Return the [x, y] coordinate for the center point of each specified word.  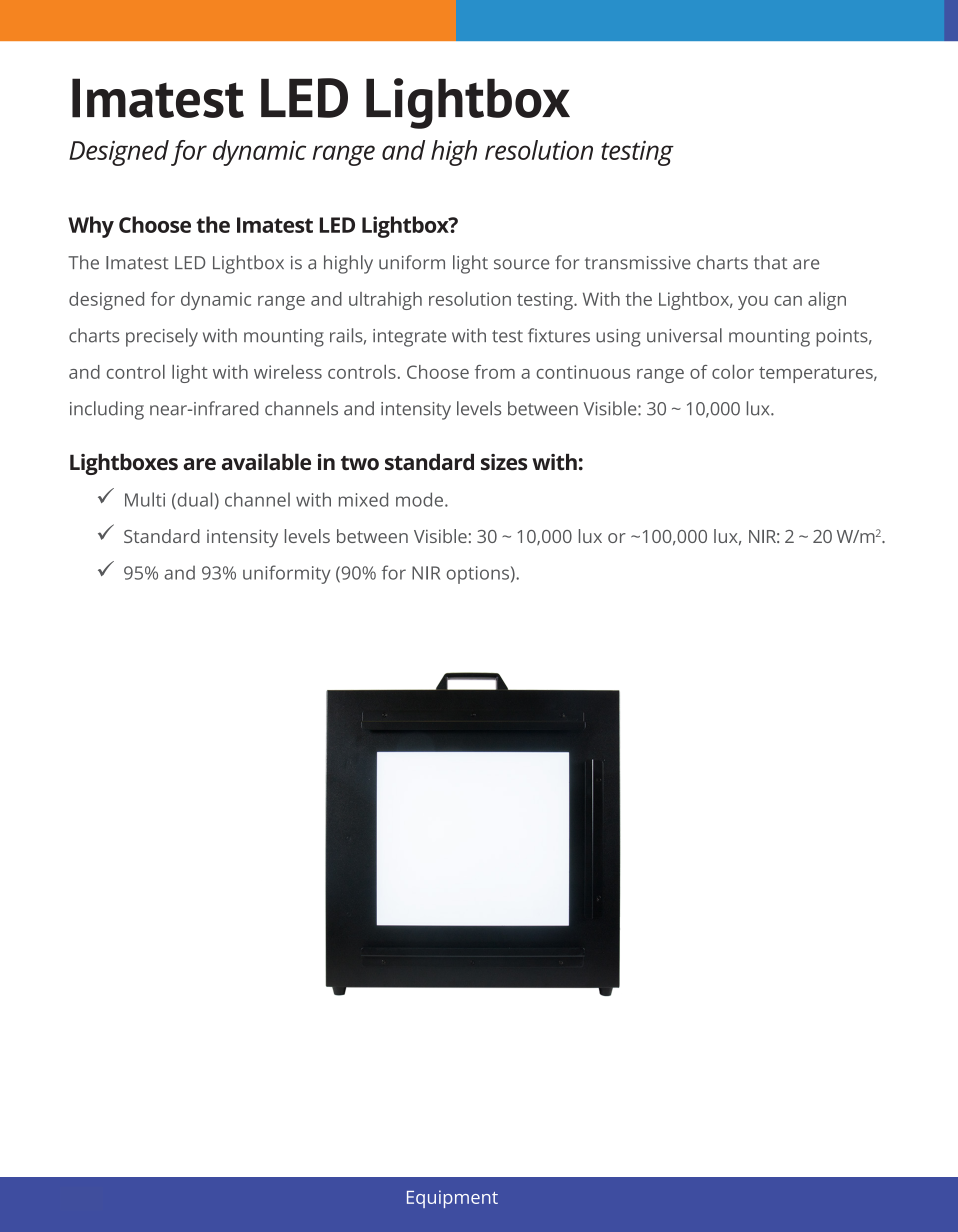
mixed [363, 499]
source [521, 264]
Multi [145, 499]
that [770, 262]
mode [419, 499]
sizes [504, 462]
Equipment [452, 1199]
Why [91, 227]
